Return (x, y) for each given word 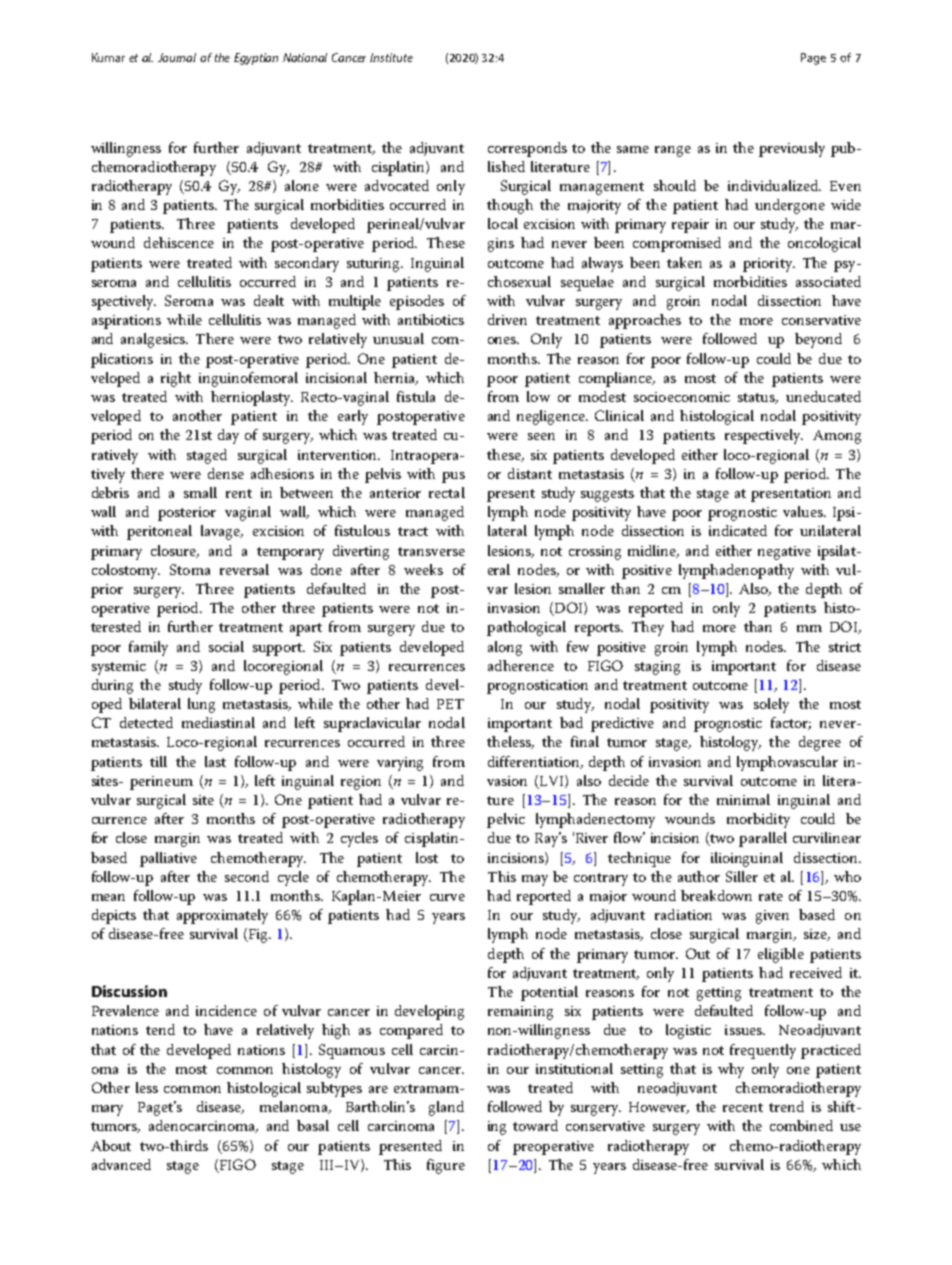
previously (792, 149)
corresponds (527, 149)
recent (743, 1107)
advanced (121, 1164)
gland (446, 1108)
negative (784, 553)
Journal (177, 57)
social (226, 646)
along (505, 648)
